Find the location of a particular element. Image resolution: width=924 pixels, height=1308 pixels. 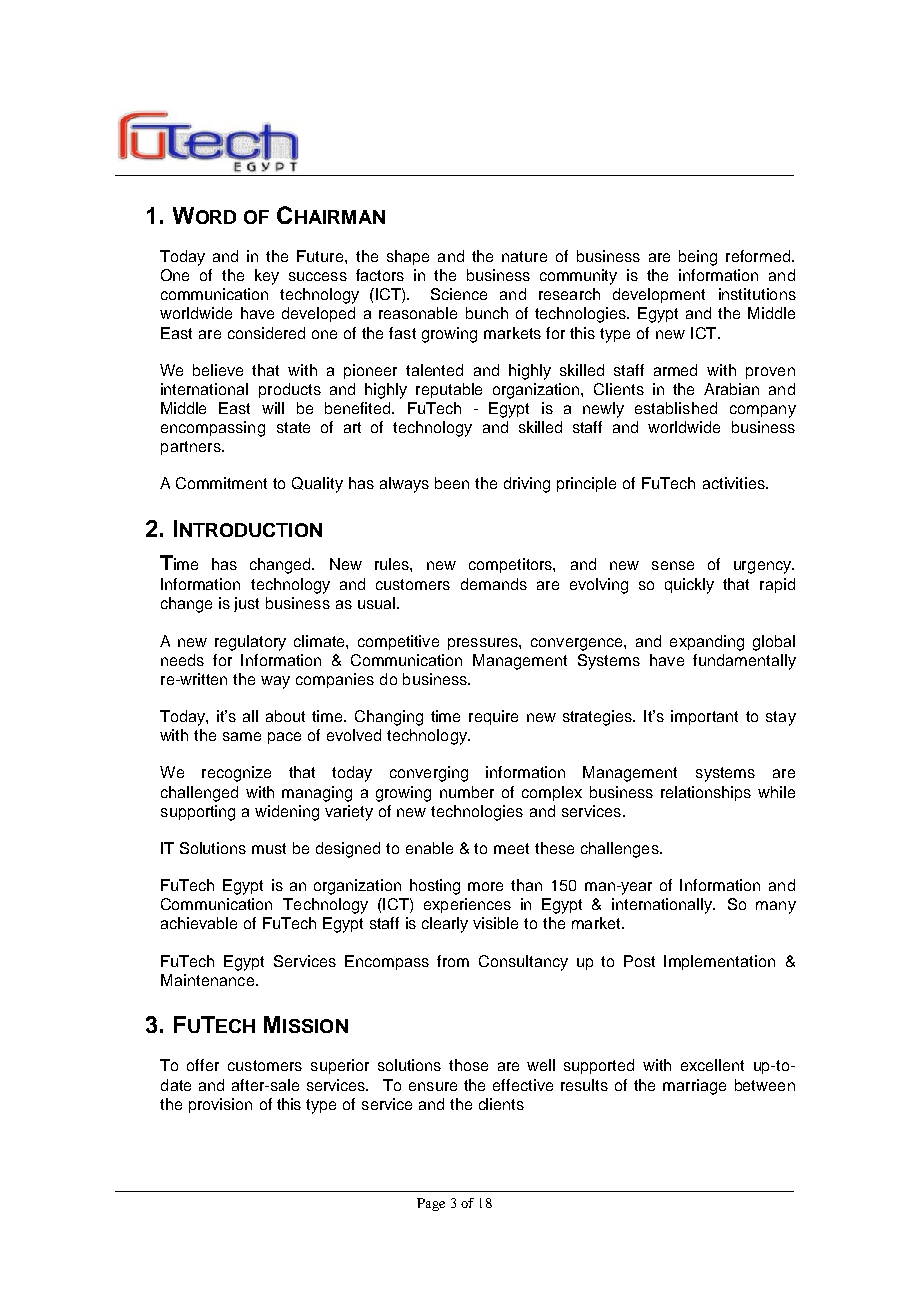

being is located at coordinates (698, 258).
